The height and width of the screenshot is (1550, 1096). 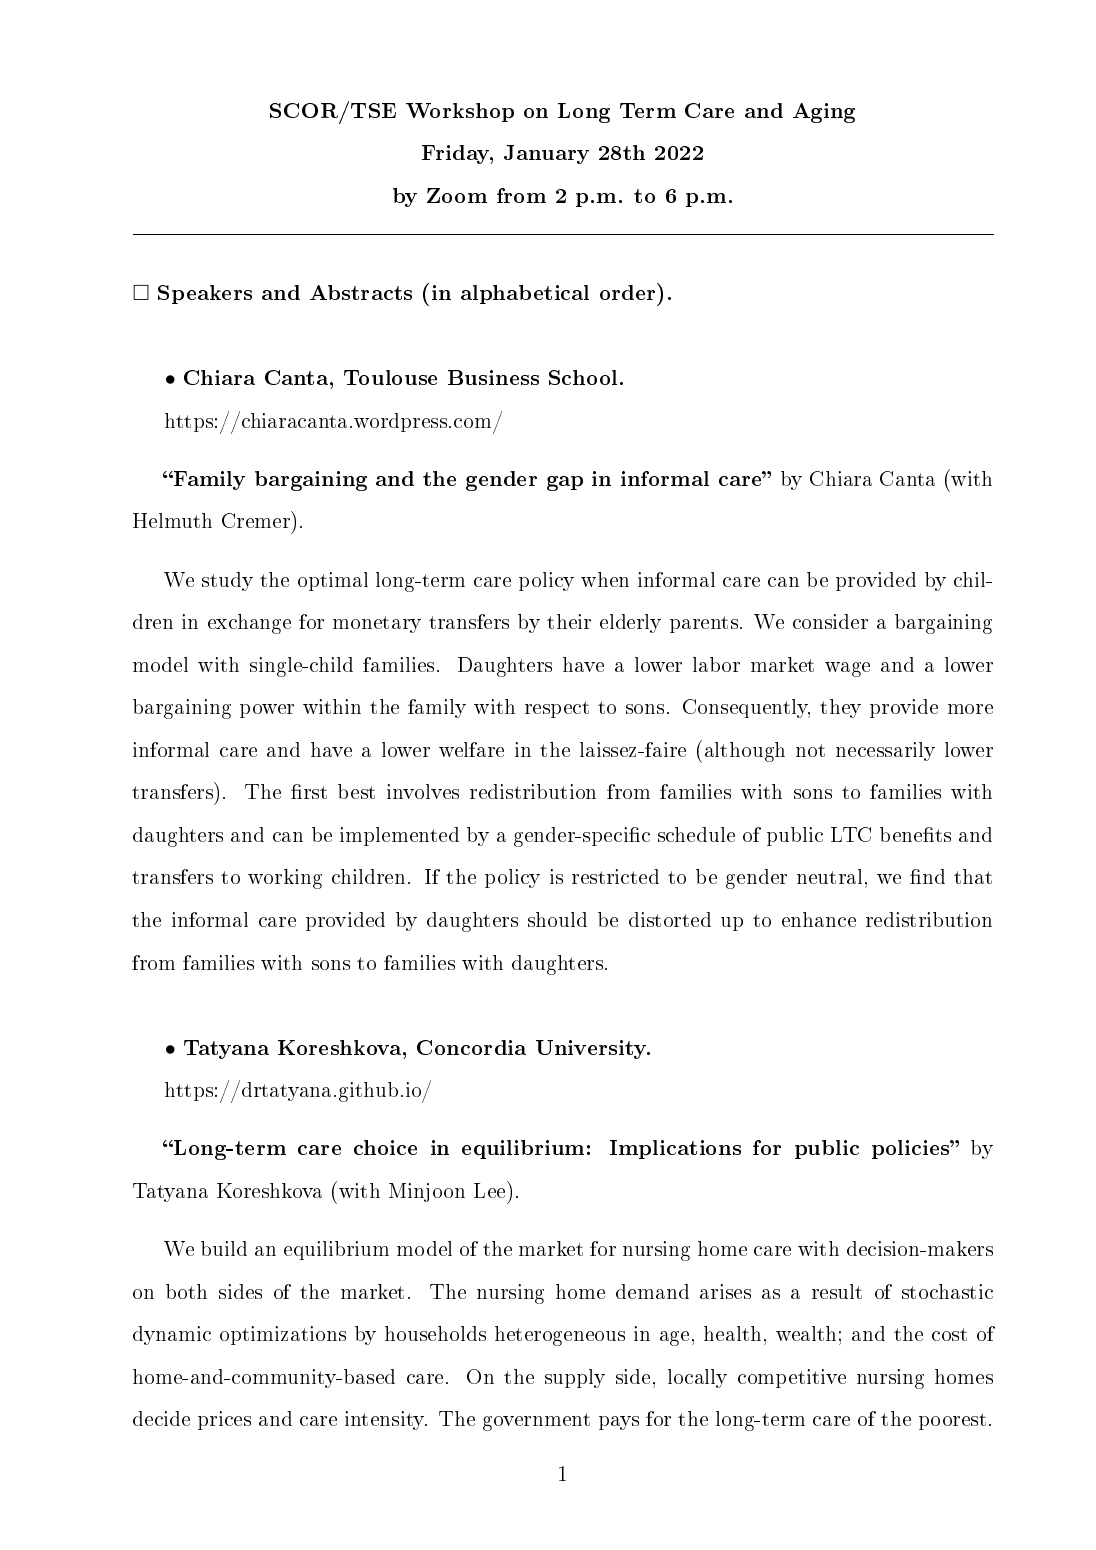 What do you see at coordinates (585, 377) in the screenshot?
I see `School` at bounding box center [585, 377].
